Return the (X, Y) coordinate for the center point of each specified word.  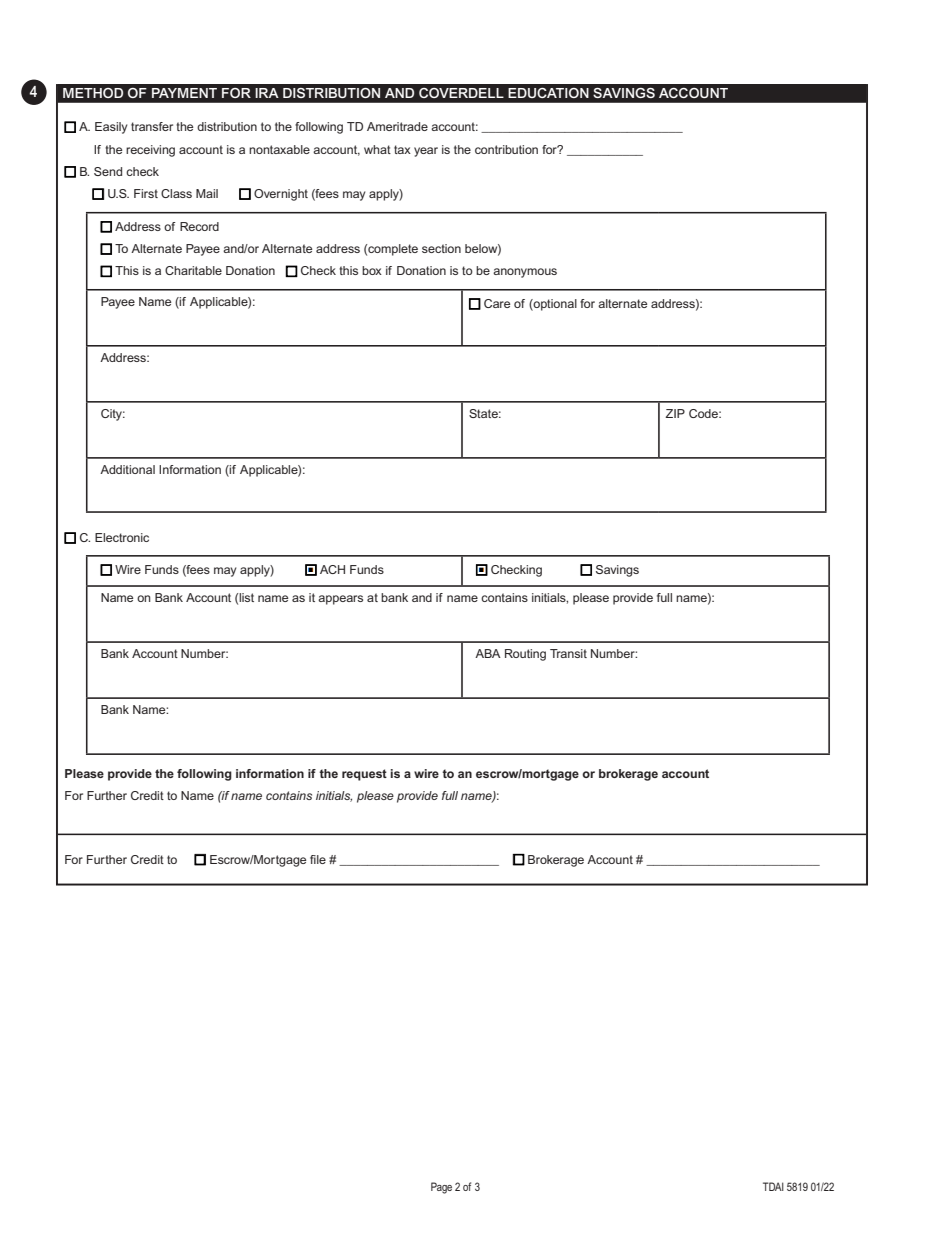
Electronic (122, 537)
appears (340, 600)
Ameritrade (397, 126)
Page (441, 1188)
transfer (152, 126)
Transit (568, 653)
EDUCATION (549, 93)
